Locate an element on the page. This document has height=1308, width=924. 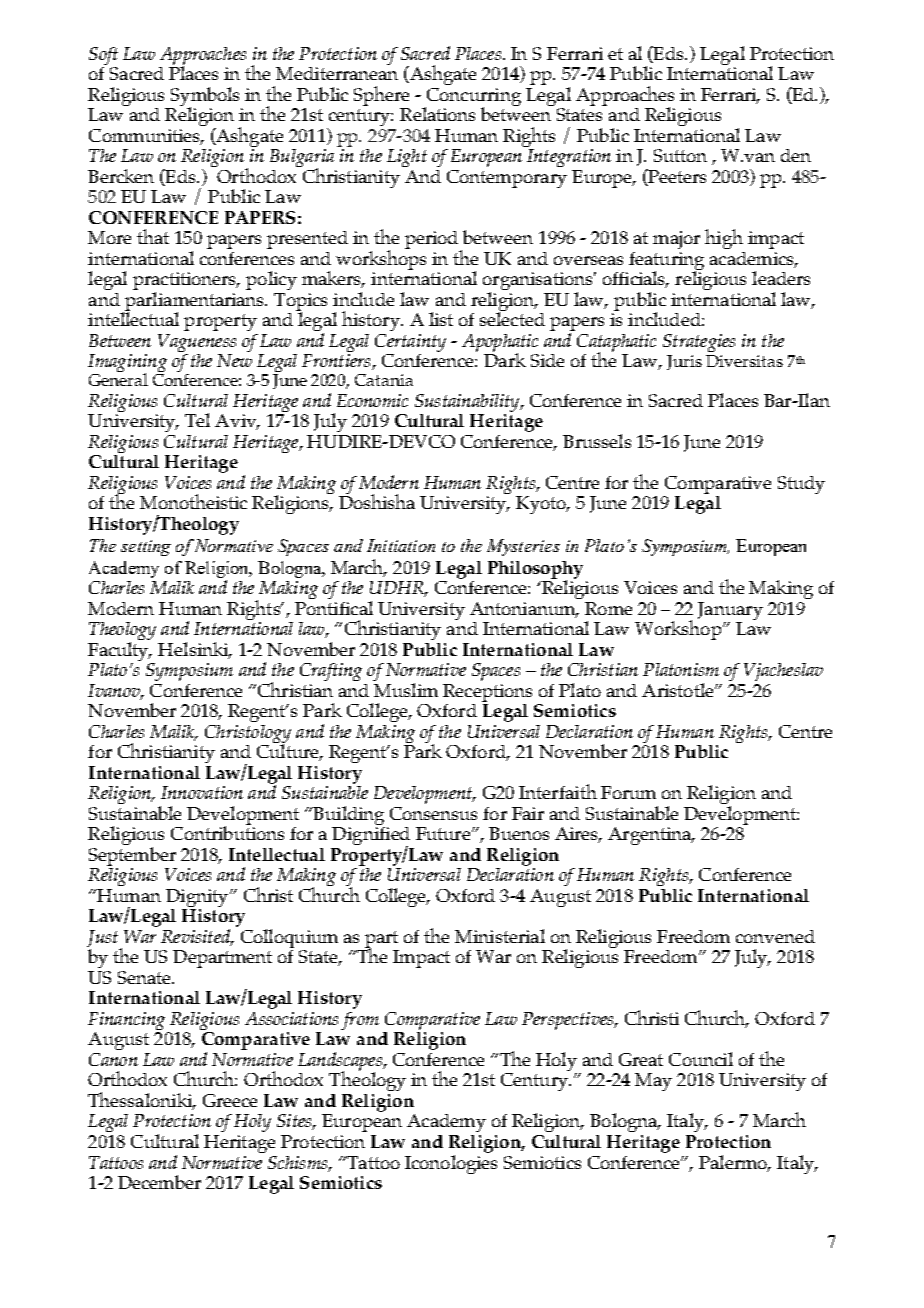
Receptions is located at coordinates (487, 693).
